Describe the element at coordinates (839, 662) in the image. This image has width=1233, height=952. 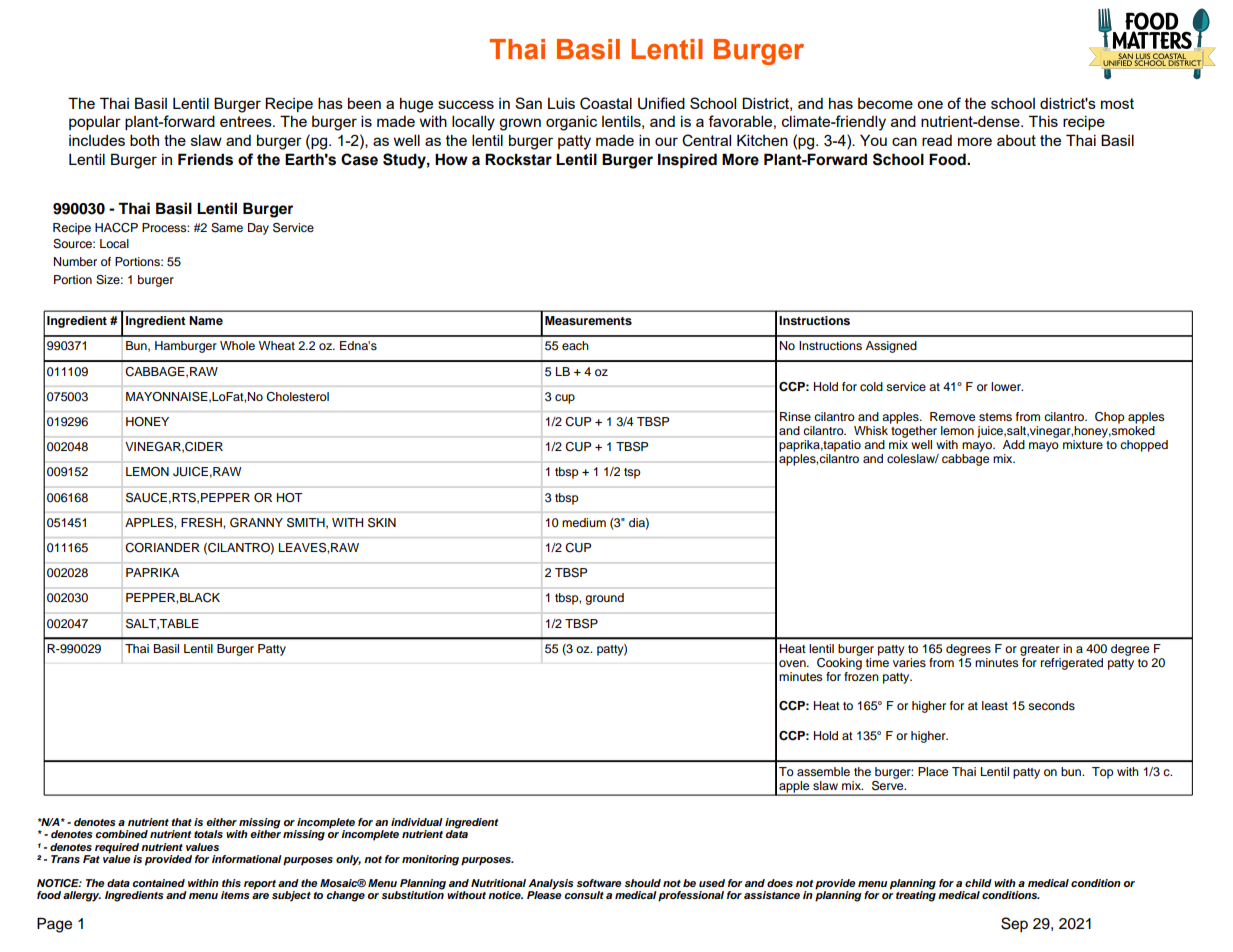
I see `Cooking` at that location.
